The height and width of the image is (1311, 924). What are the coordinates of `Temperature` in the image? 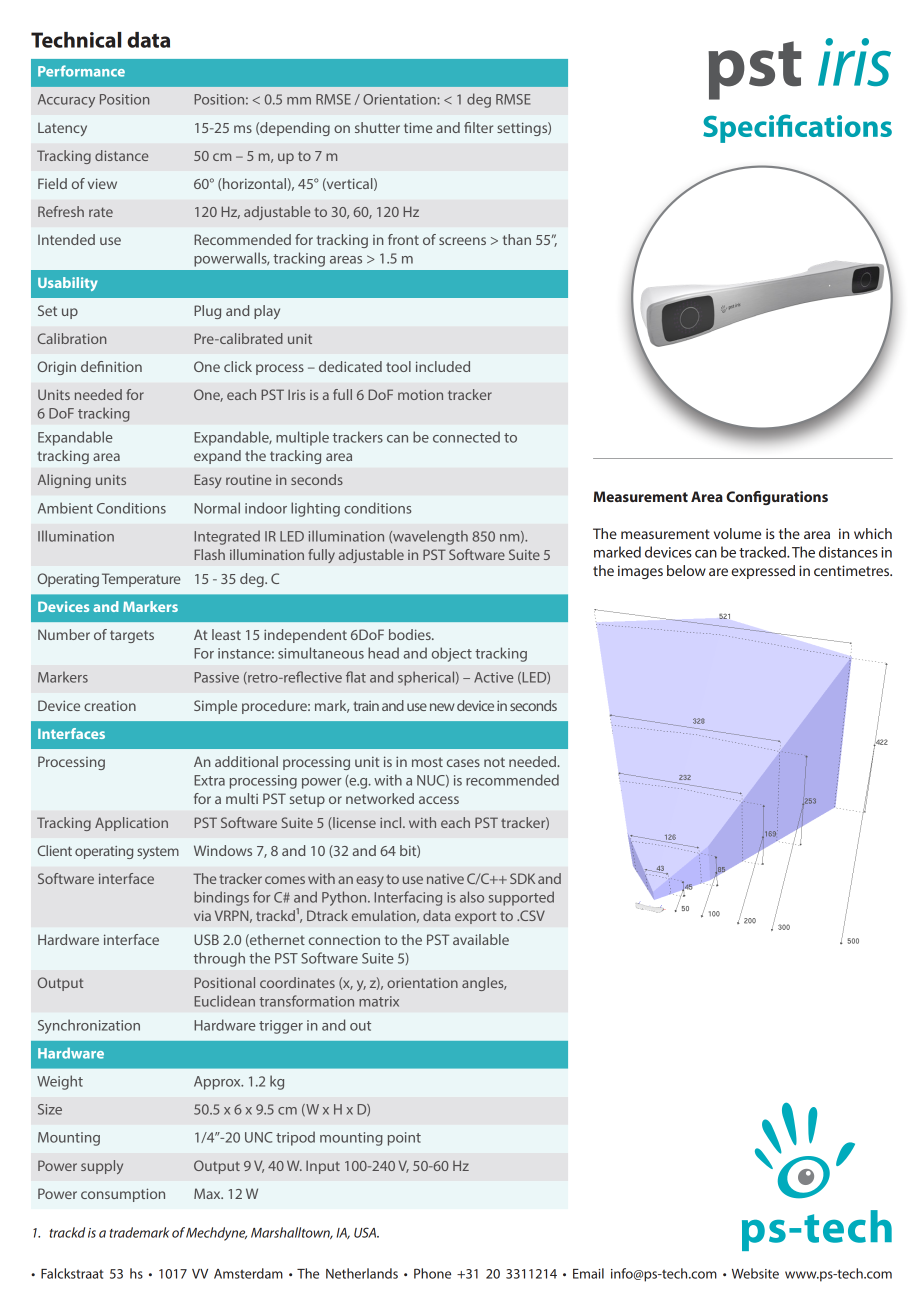 It's located at (141, 580).
